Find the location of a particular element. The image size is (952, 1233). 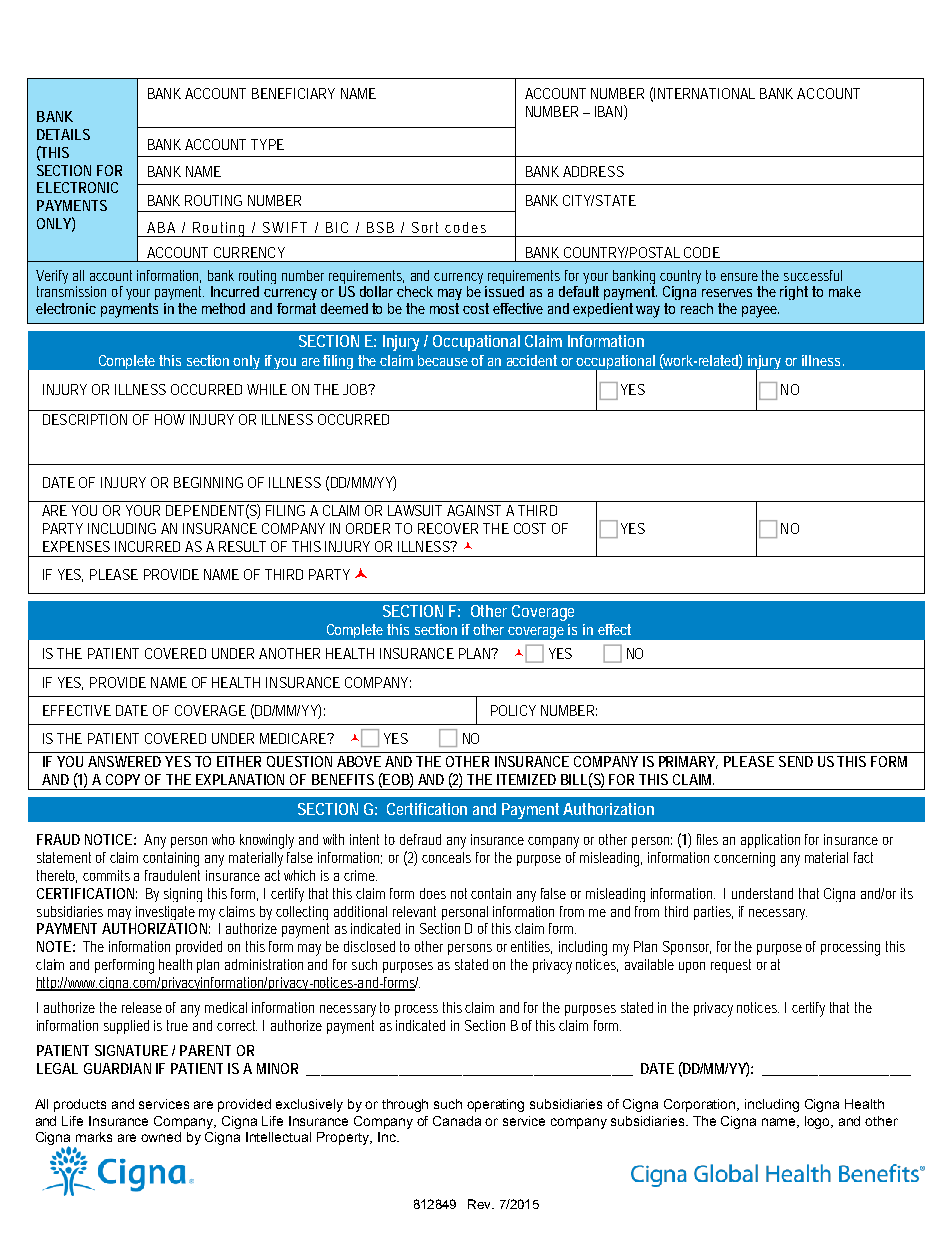

INTERNATIONAL is located at coordinates (704, 93).
